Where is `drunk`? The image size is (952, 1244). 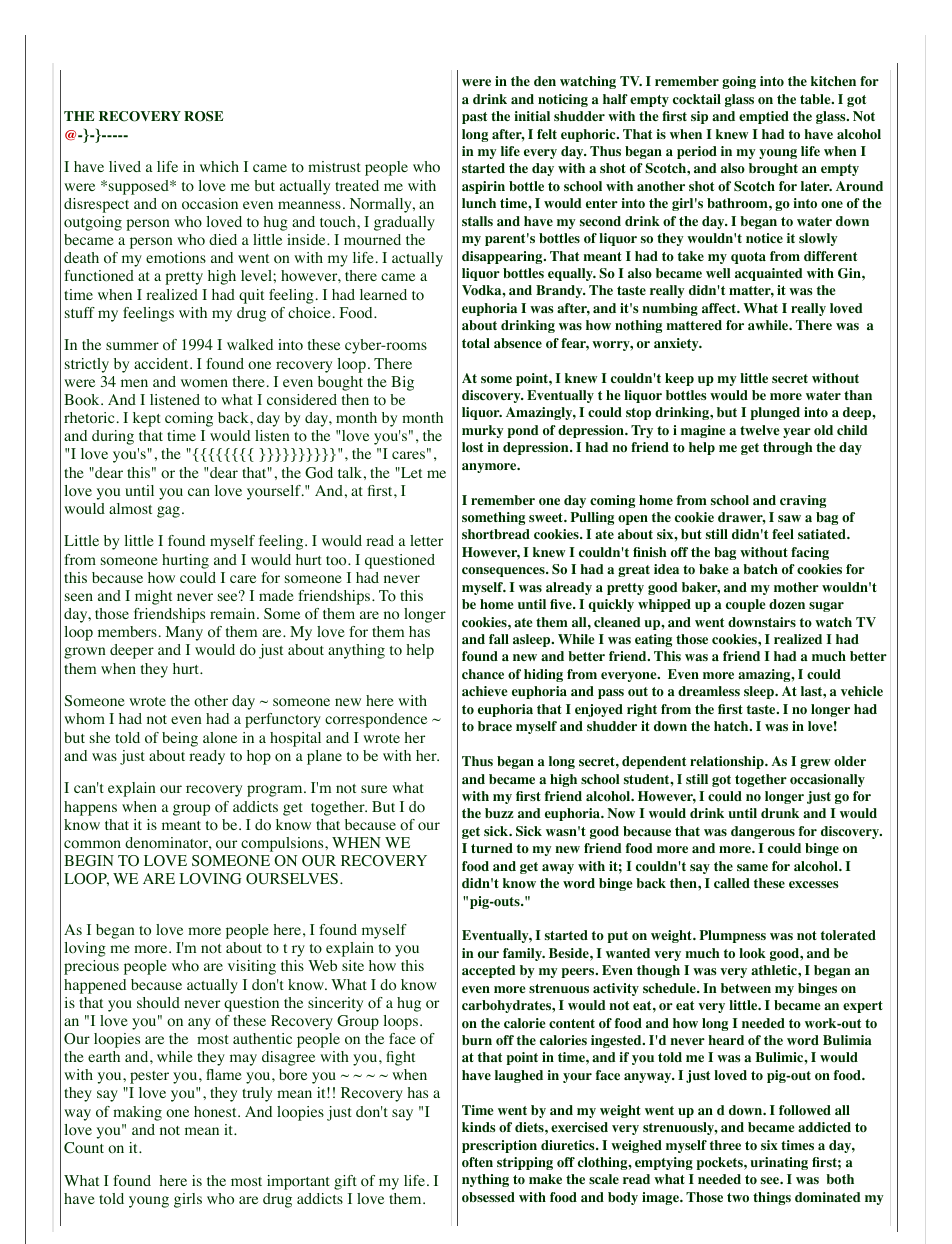
drunk is located at coordinates (780, 813).
